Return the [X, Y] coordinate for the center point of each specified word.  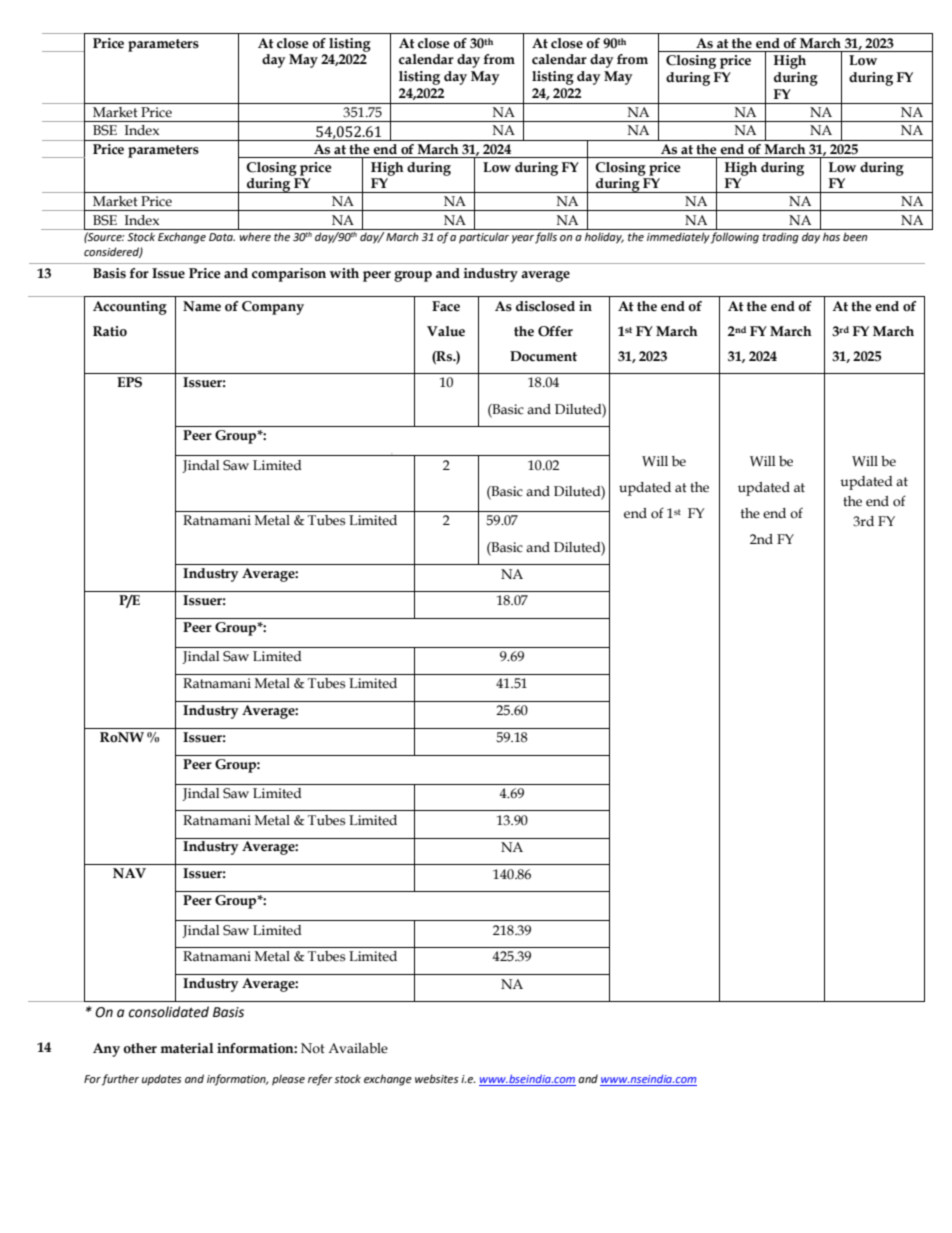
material [187, 1048]
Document [543, 356]
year [523, 239]
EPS [129, 382]
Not [313, 1048]
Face [446, 306]
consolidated [168, 1012]
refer [320, 1080]
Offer [555, 331]
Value [446, 331]
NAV [129, 873]
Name [202, 306]
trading [780, 238]
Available [358, 1048]
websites [437, 1078]
